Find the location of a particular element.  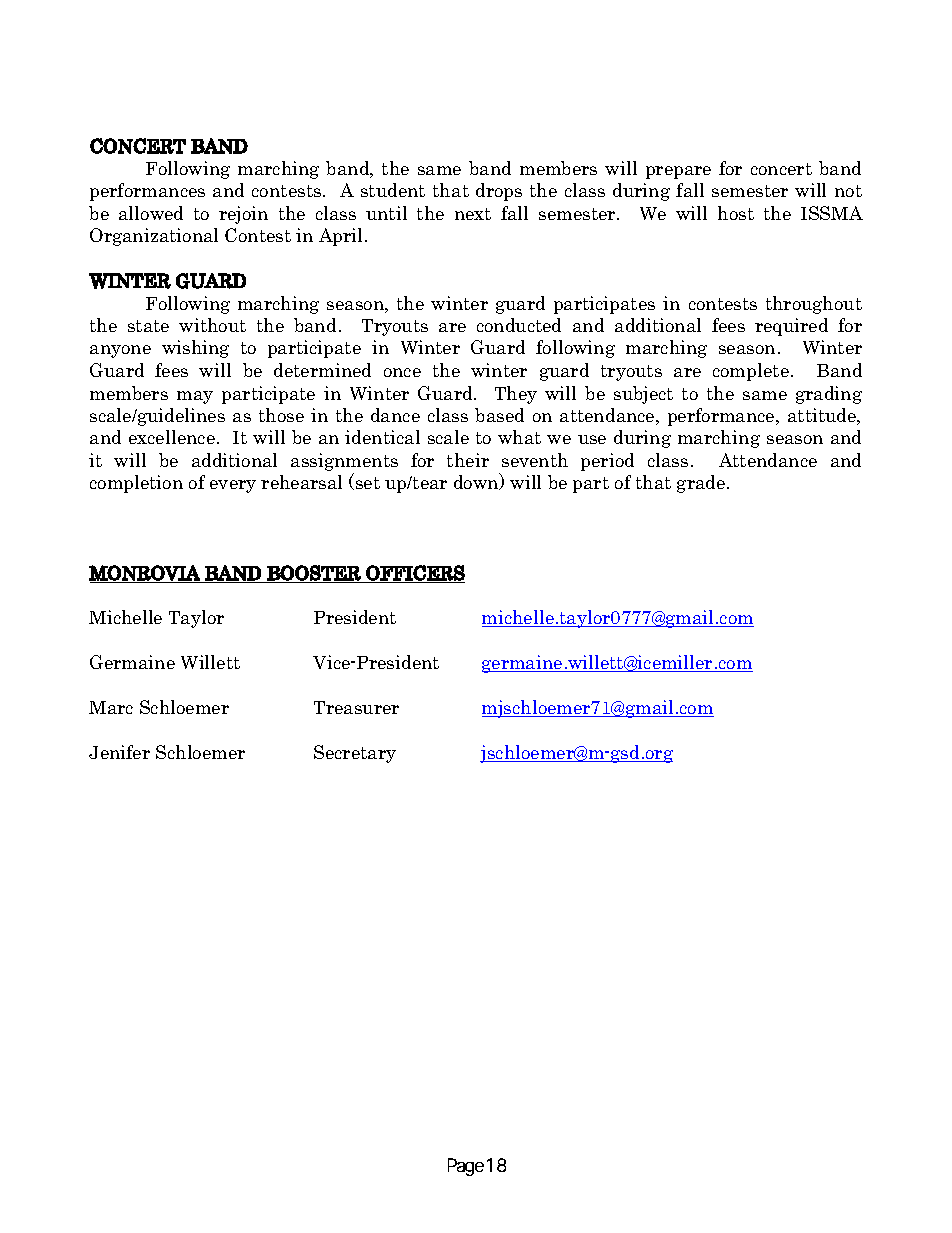

Treasurer is located at coordinates (356, 707).
